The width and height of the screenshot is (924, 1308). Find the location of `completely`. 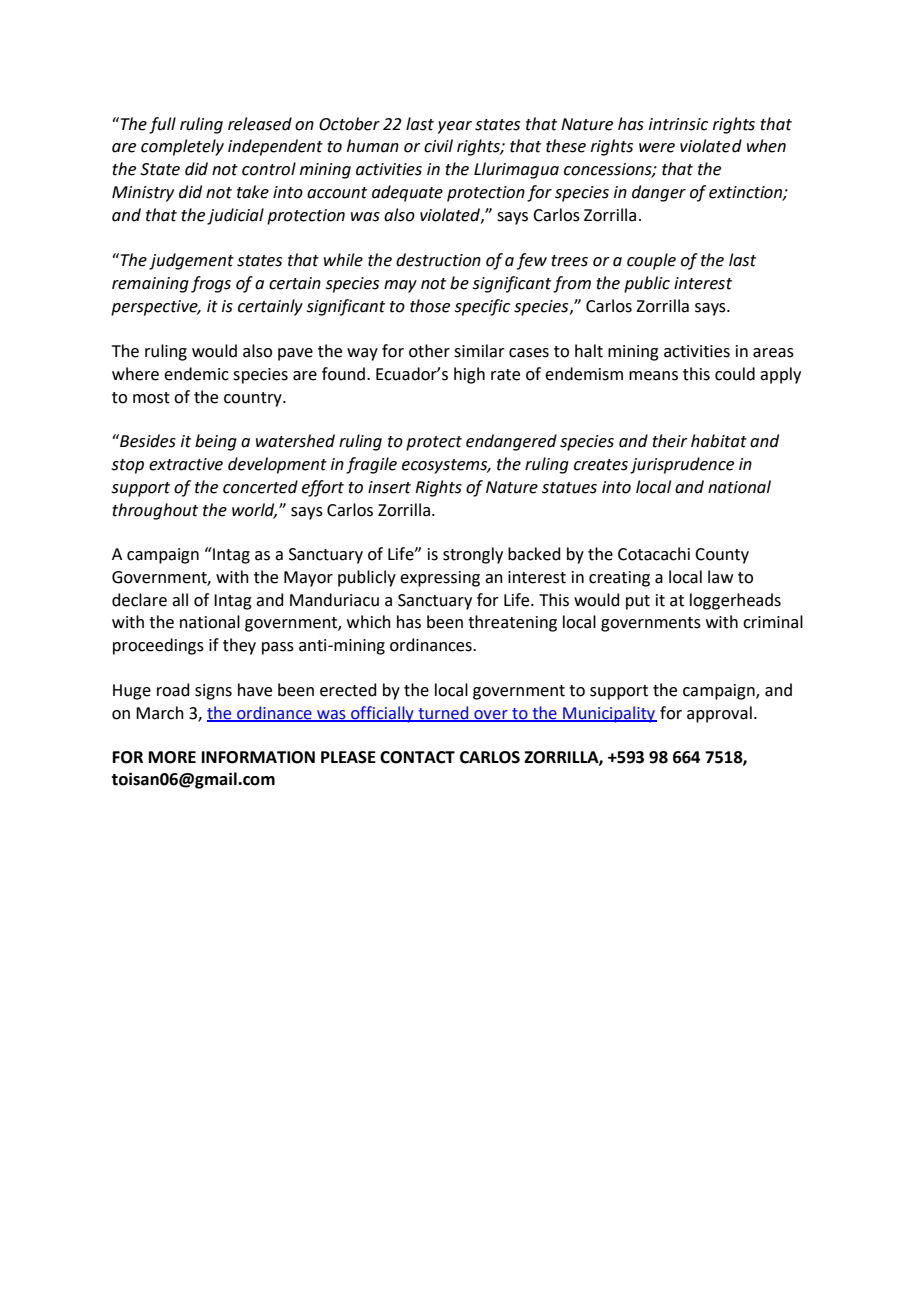

completely is located at coordinates (182, 147).
